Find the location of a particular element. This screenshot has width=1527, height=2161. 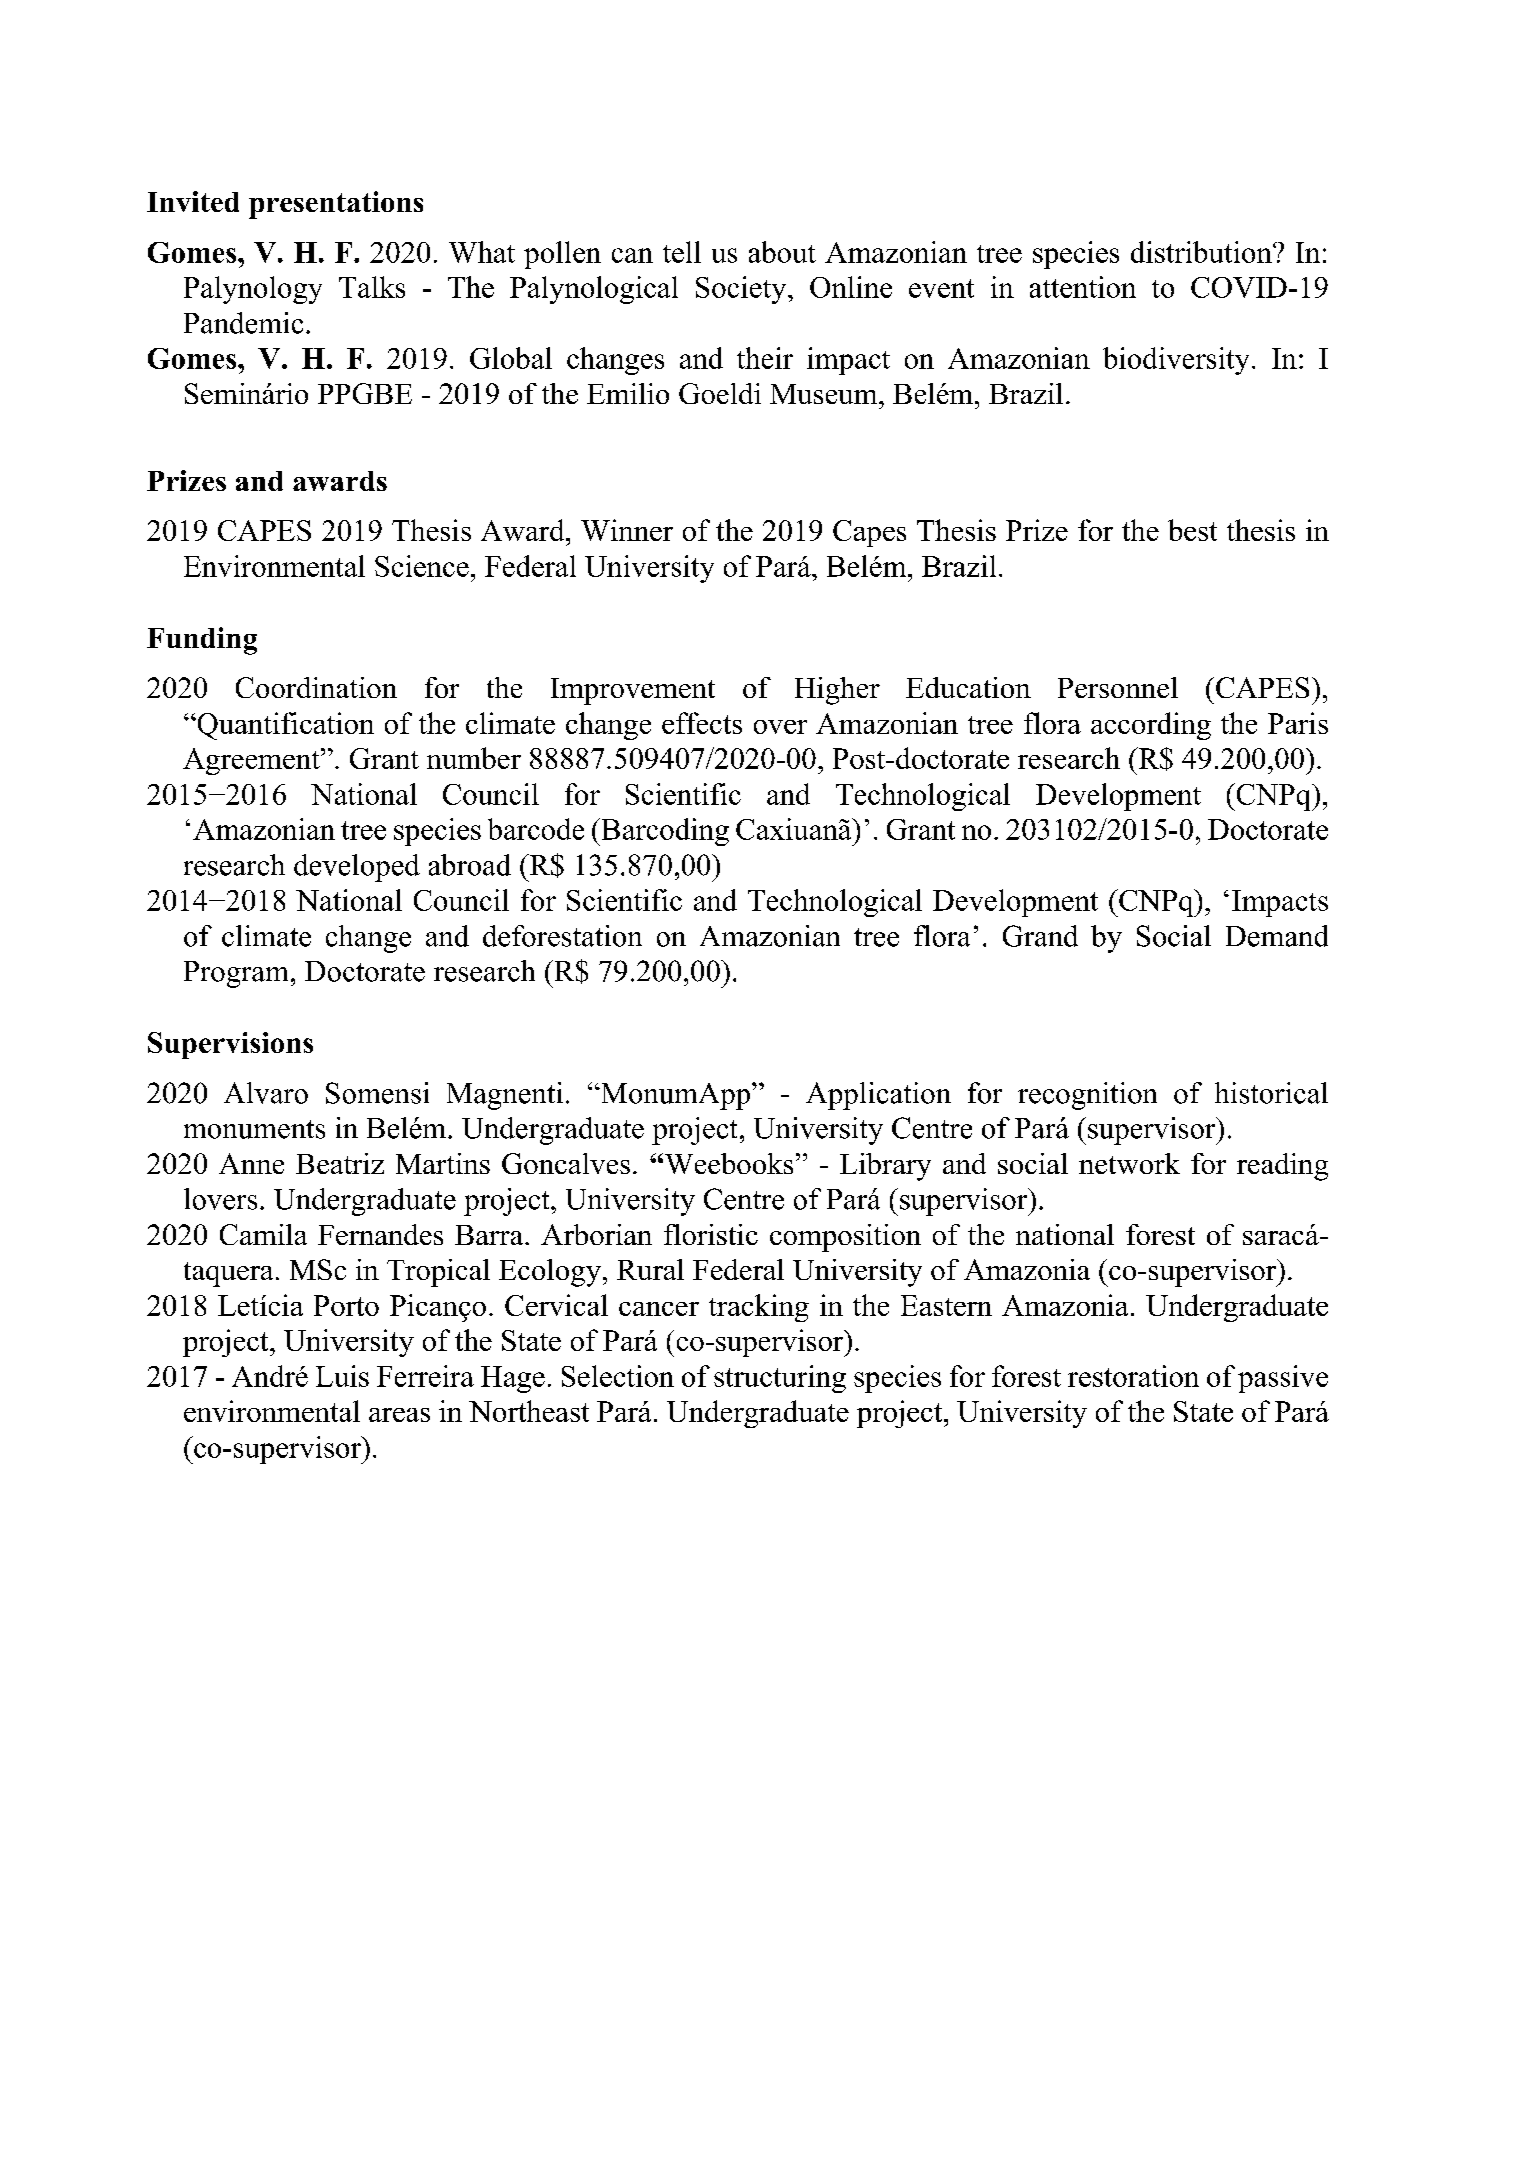

best is located at coordinates (1192, 530).
